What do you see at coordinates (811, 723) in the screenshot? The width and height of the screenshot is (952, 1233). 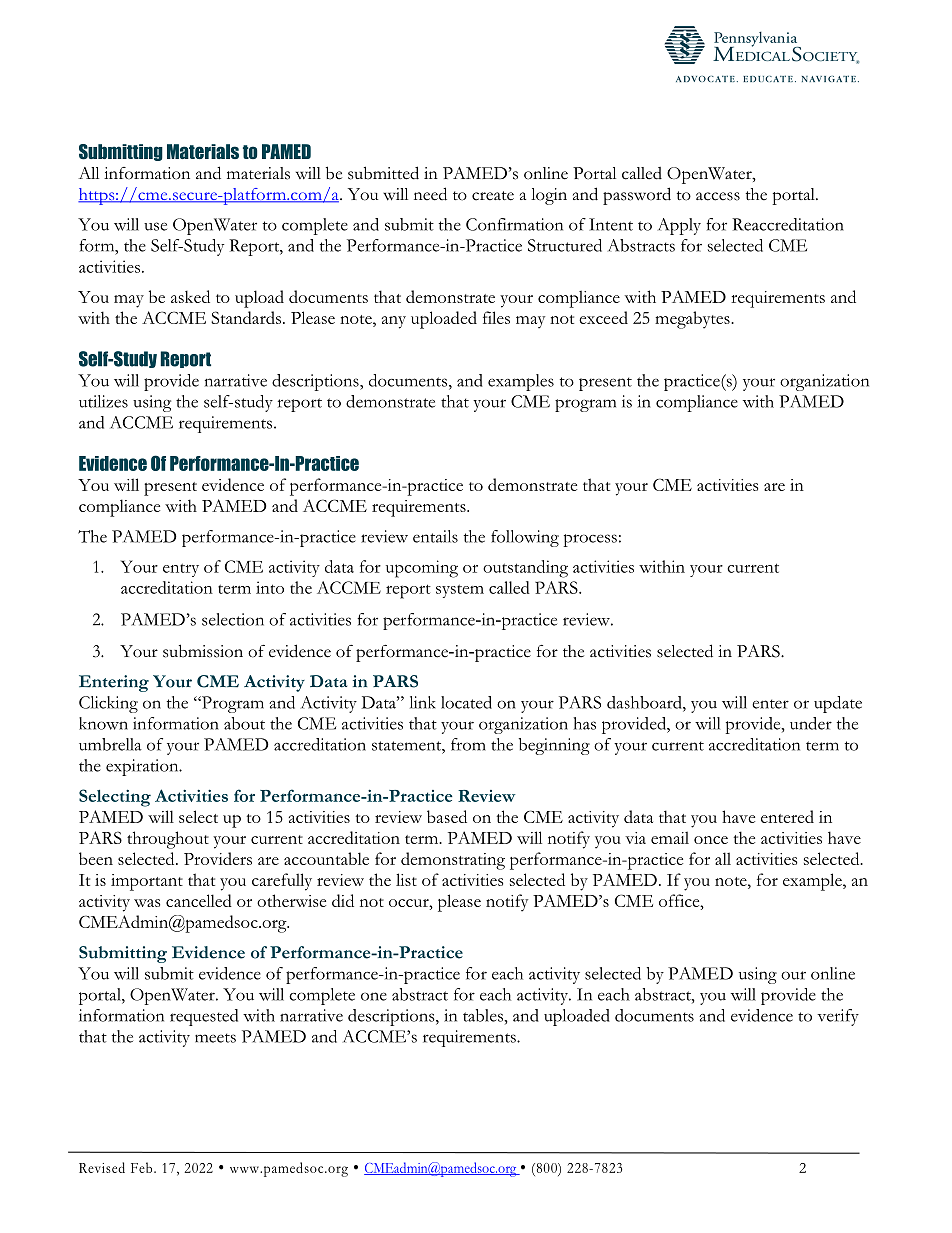 I see `under` at bounding box center [811, 723].
